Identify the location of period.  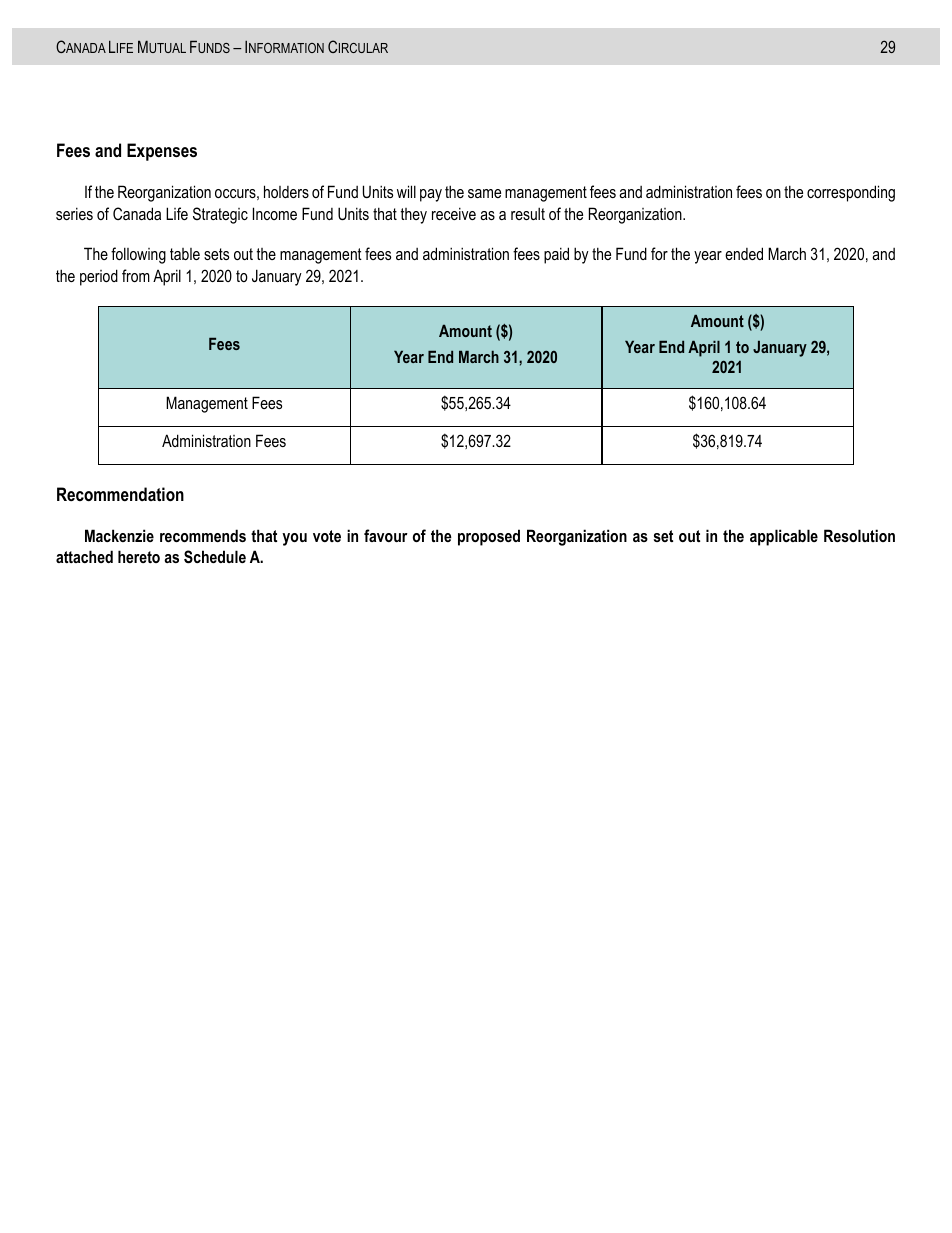
(99, 277).
